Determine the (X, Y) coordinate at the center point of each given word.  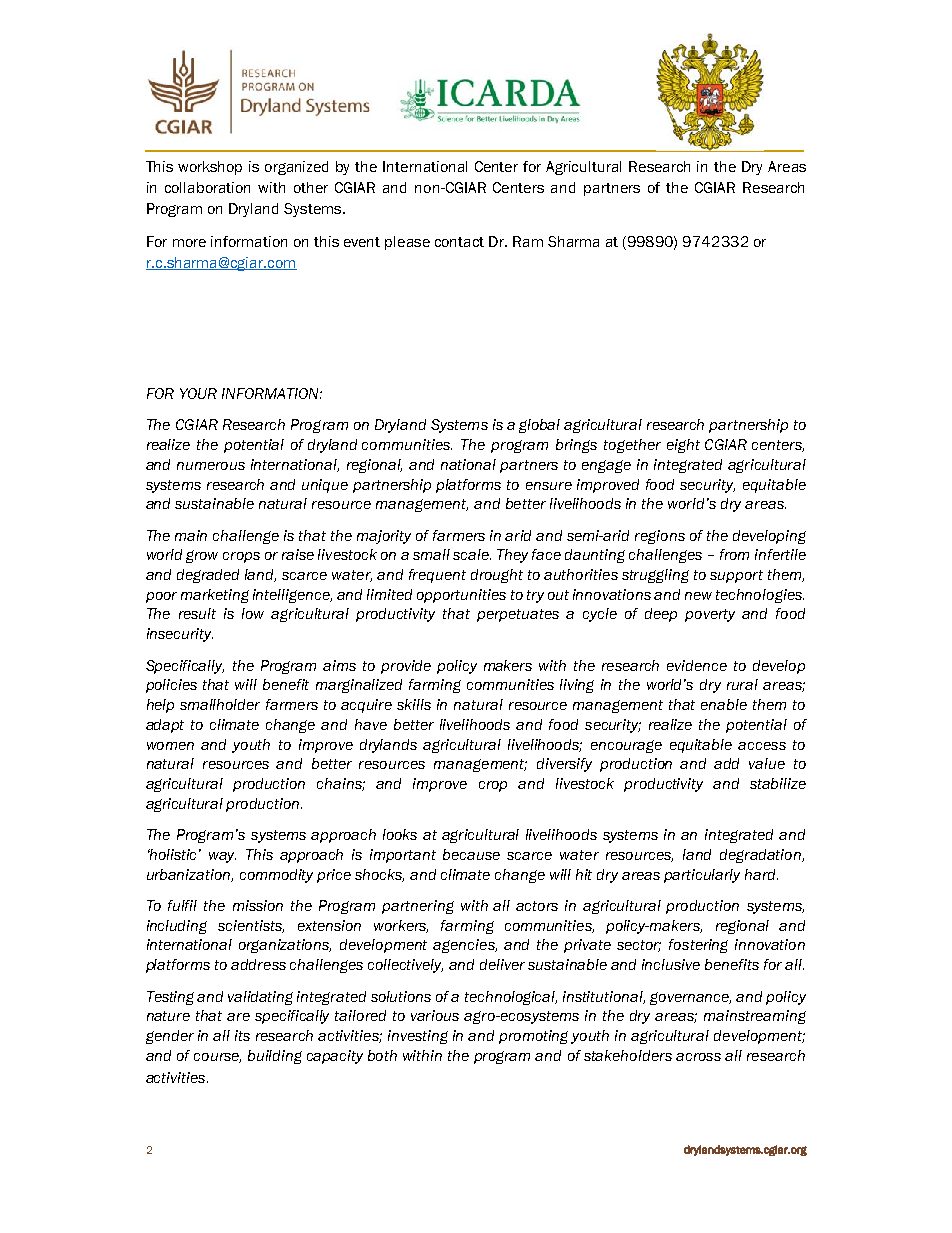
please (407, 243)
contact (459, 242)
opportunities (461, 596)
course (217, 1058)
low (253, 613)
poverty (710, 615)
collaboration (207, 187)
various (435, 1015)
